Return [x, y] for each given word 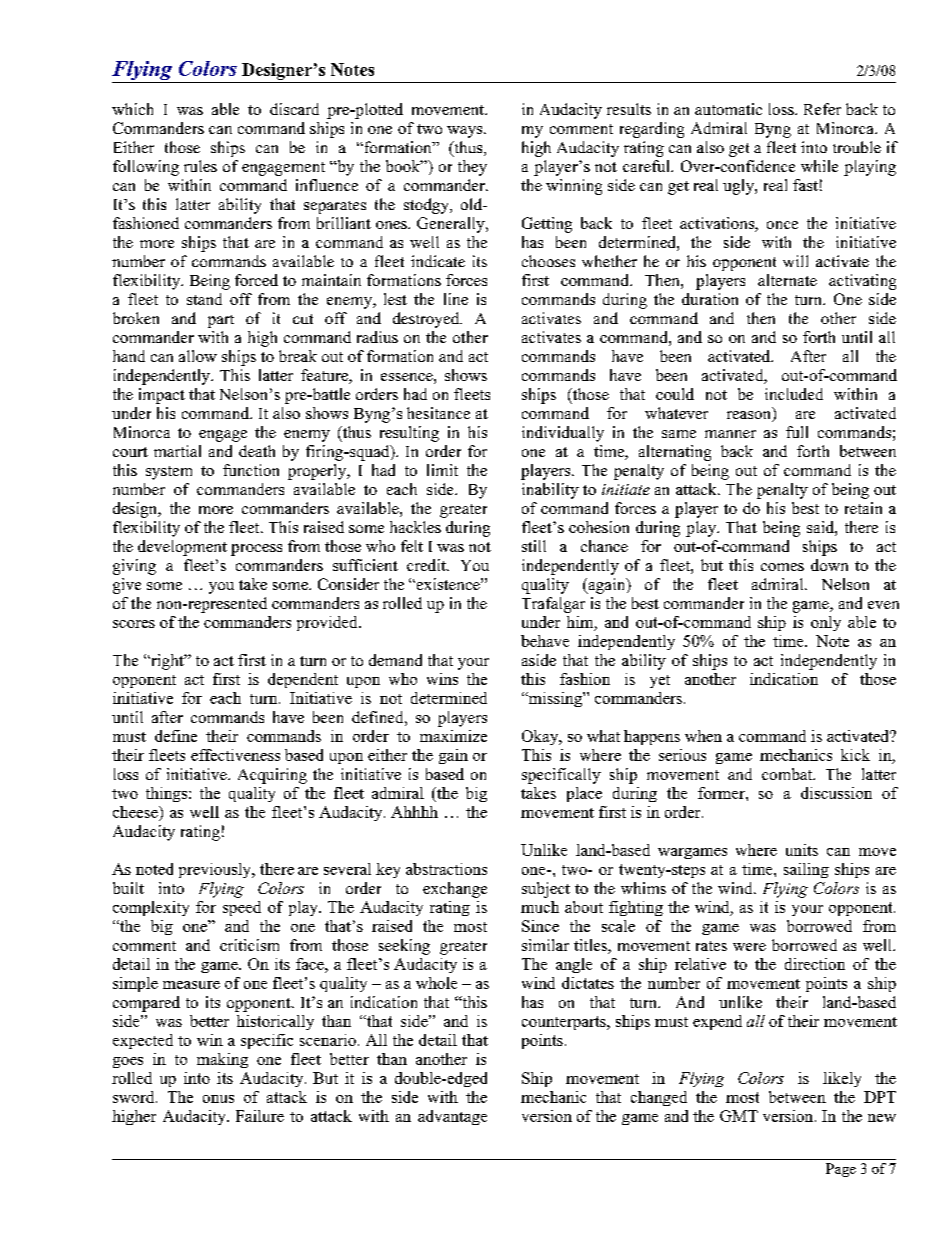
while [819, 166]
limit [442, 470]
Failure [260, 1116]
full [797, 432]
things [168, 794]
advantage [452, 1117]
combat [788, 774]
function [251, 470]
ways [466, 132]
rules [200, 166]
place [584, 794]
